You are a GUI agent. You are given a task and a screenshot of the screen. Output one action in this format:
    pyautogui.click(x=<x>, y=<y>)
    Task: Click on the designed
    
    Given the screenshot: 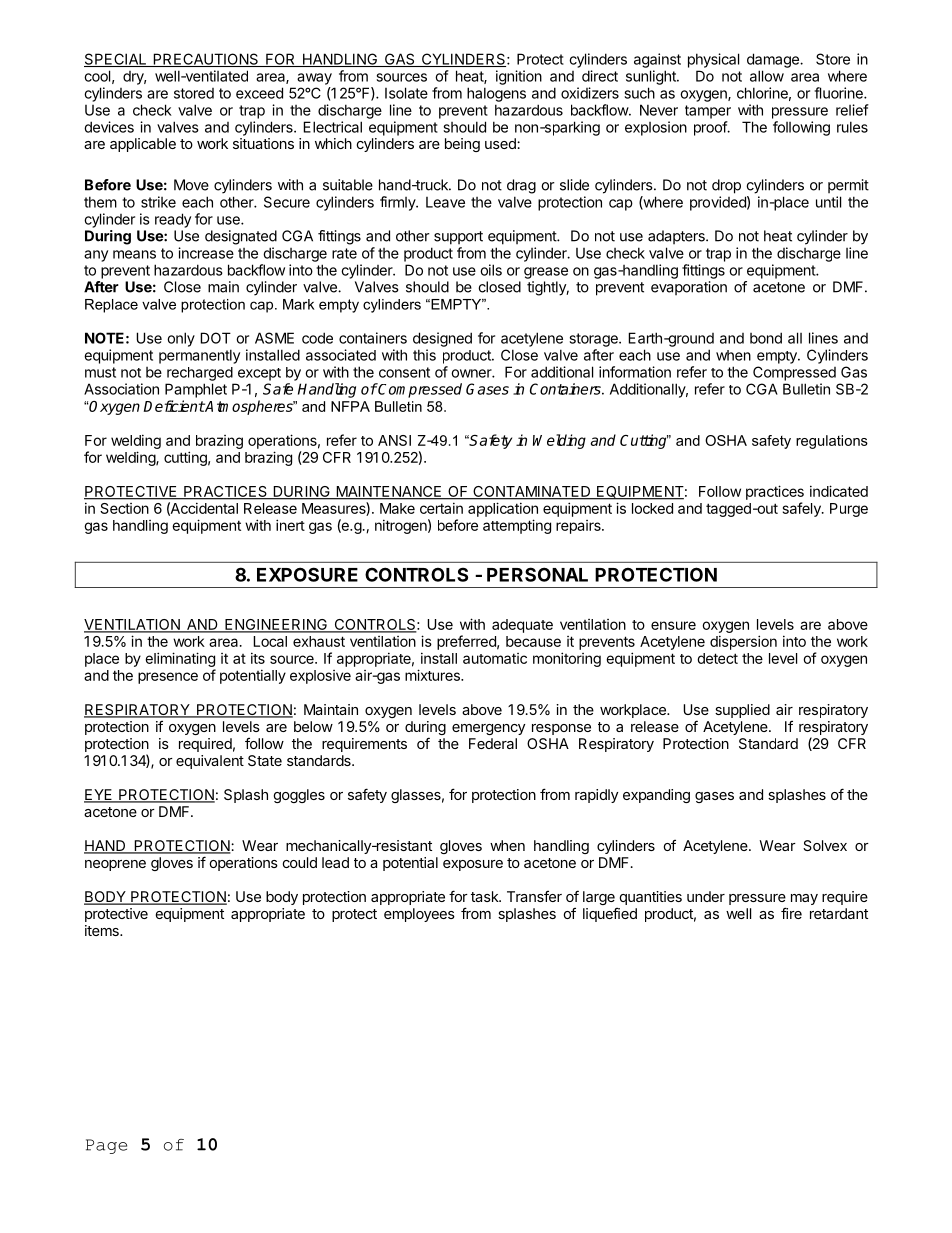 What is the action you would take?
    pyautogui.click(x=442, y=339)
